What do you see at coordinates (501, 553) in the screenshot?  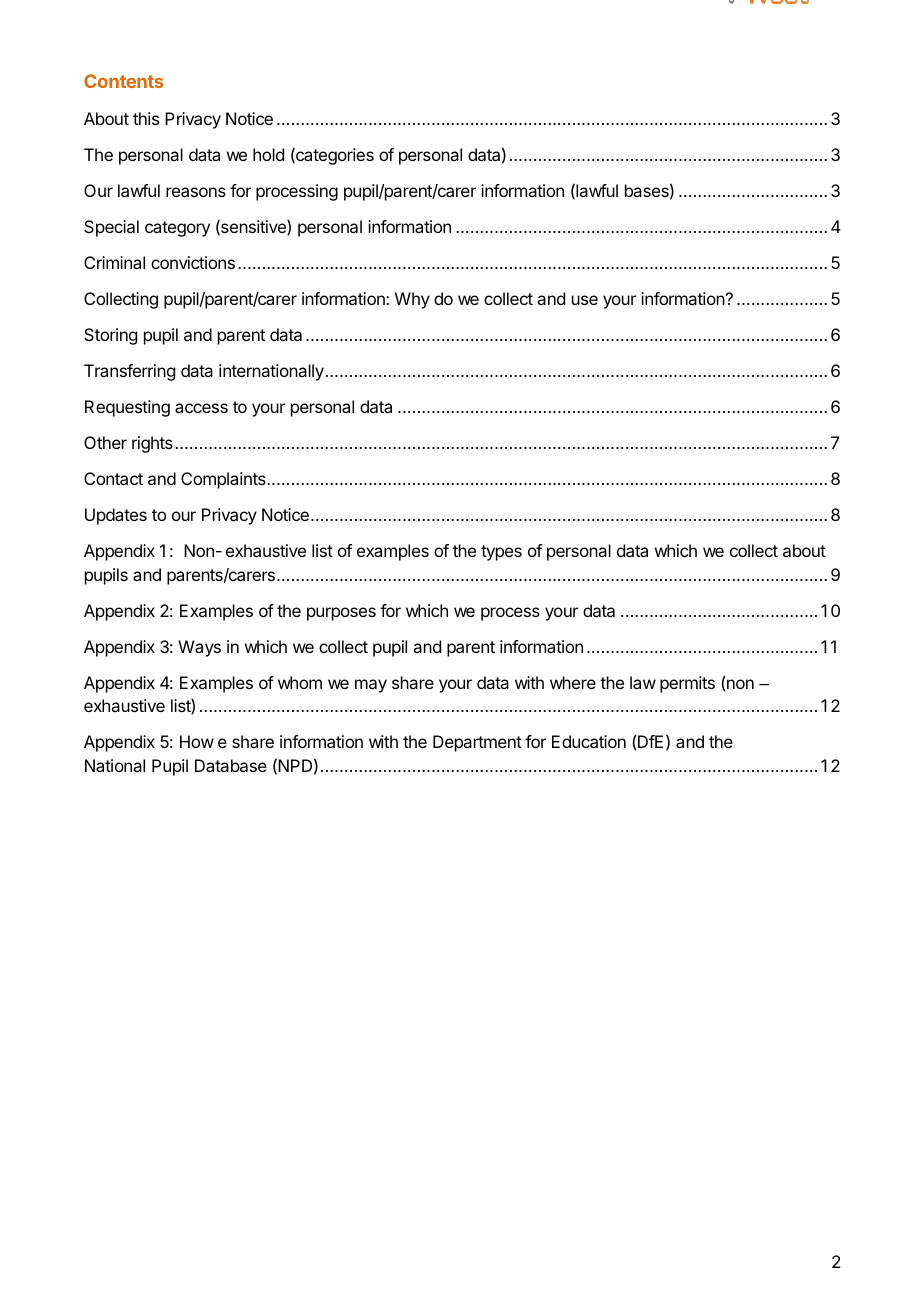 I see `types` at bounding box center [501, 553].
